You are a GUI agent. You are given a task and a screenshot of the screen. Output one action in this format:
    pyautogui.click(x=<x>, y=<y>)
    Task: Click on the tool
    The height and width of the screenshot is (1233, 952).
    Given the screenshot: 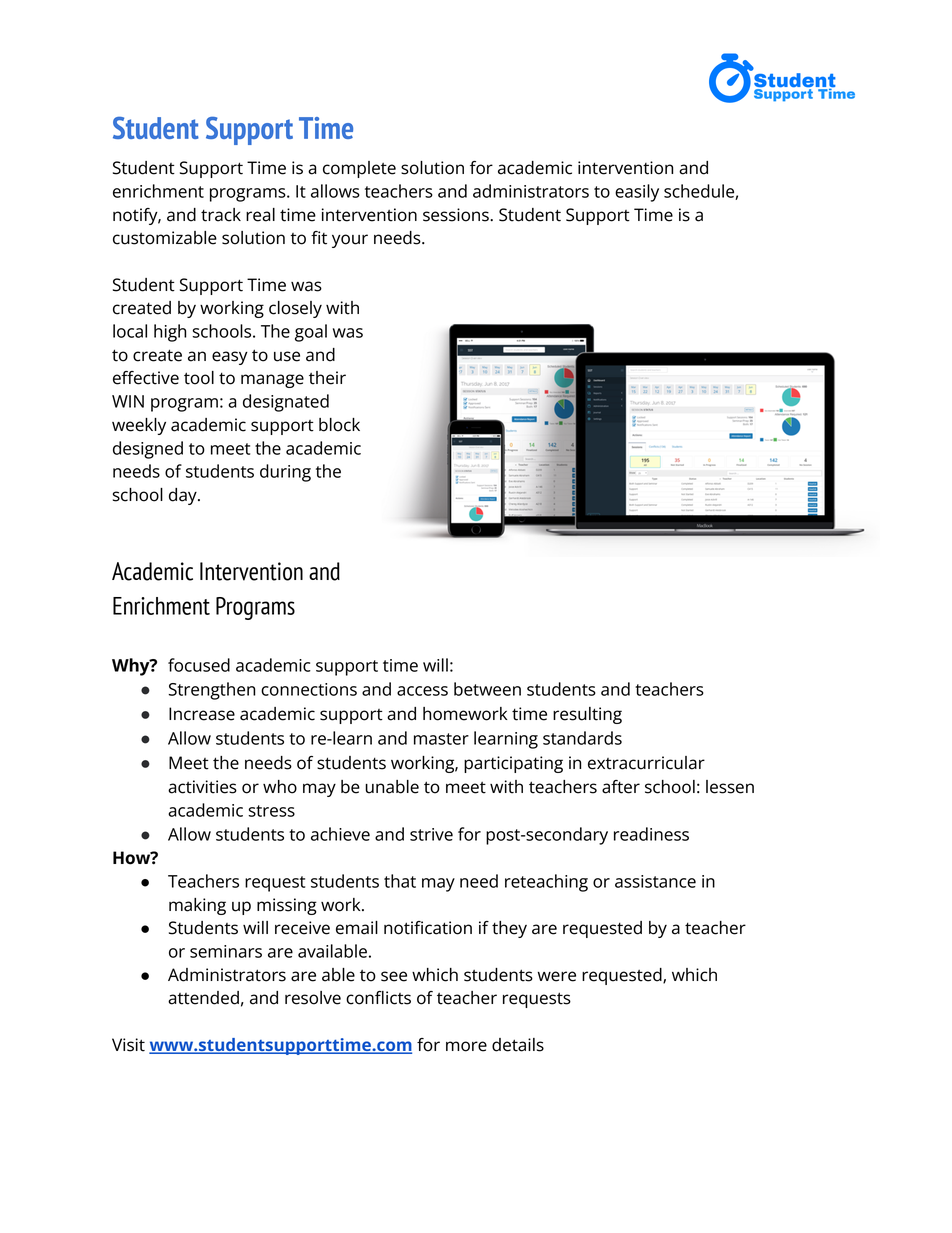 What is the action you would take?
    pyautogui.click(x=199, y=378)
